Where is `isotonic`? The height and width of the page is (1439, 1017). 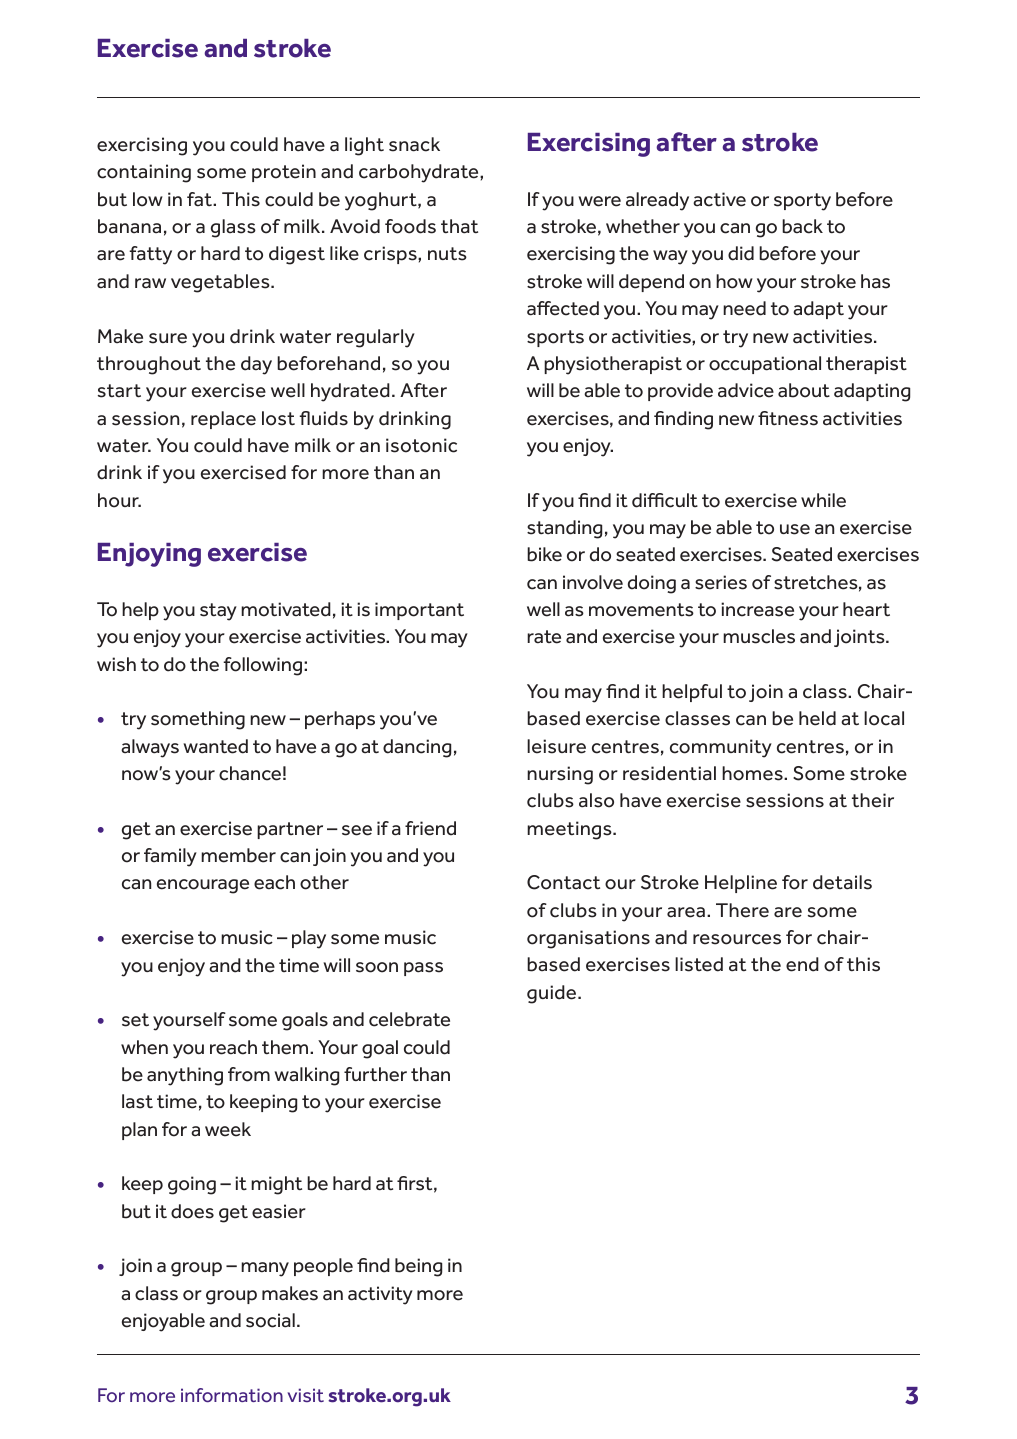 isotonic is located at coordinates (421, 445).
